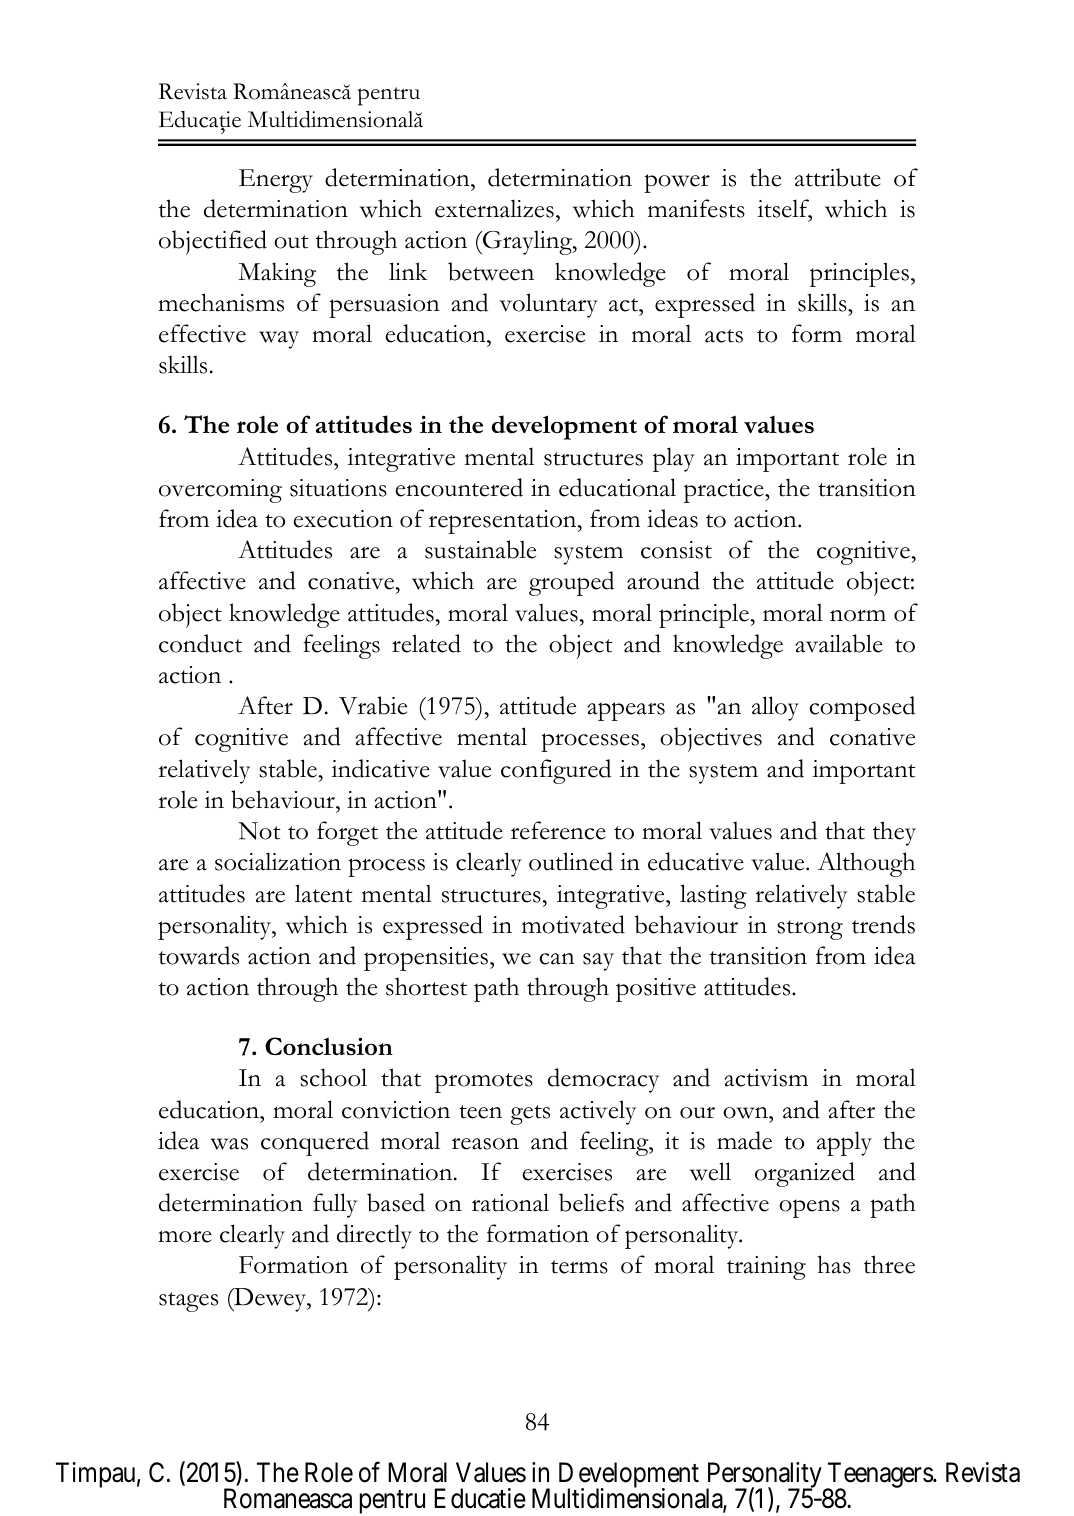  I want to click on encountered, so click(459, 487).
